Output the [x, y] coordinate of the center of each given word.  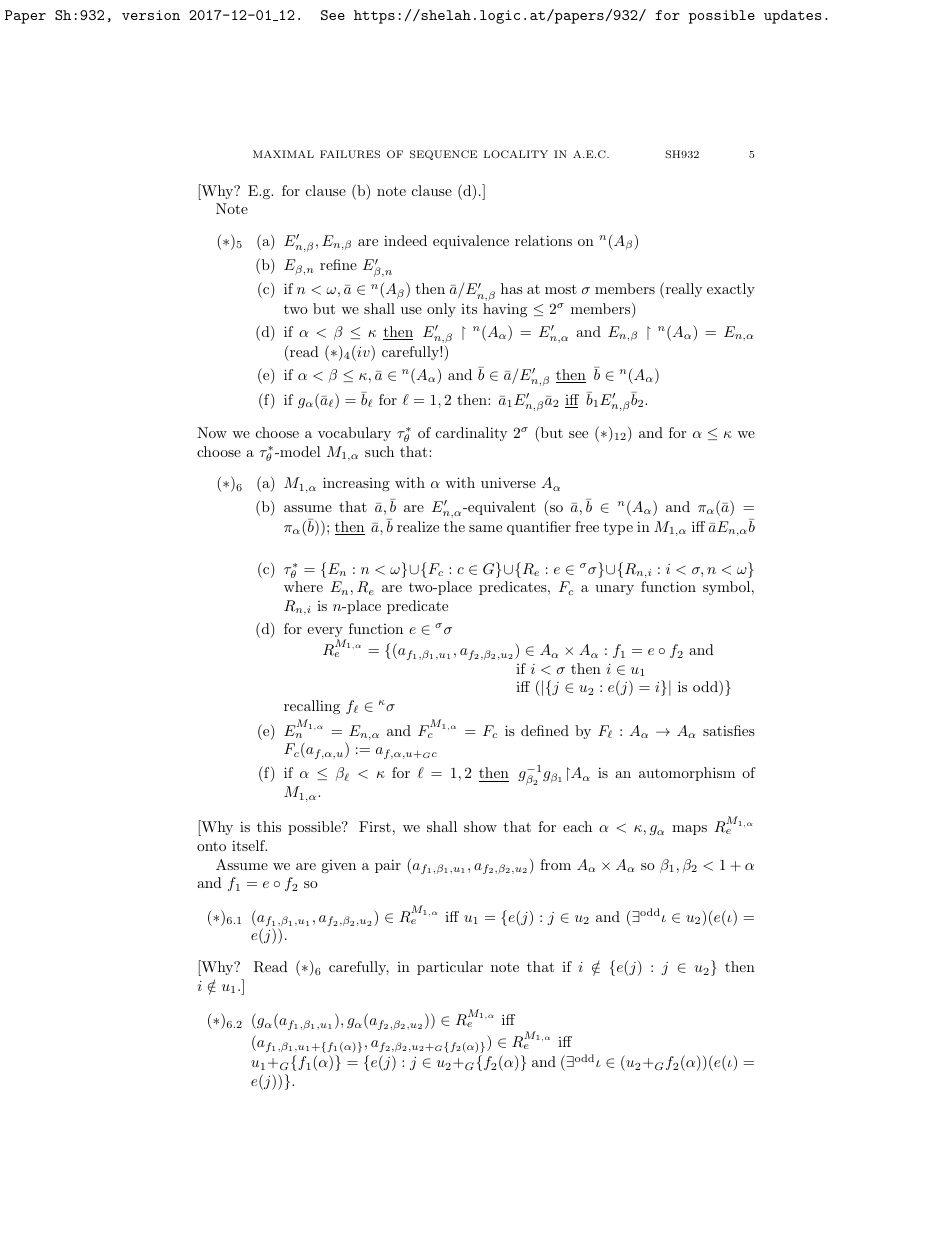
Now [212, 432]
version [151, 15]
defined [545, 730]
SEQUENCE [443, 155]
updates [792, 17]
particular [450, 968]
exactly [731, 290]
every [326, 633]
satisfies [729, 730]
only [441, 310]
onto [211, 846]
